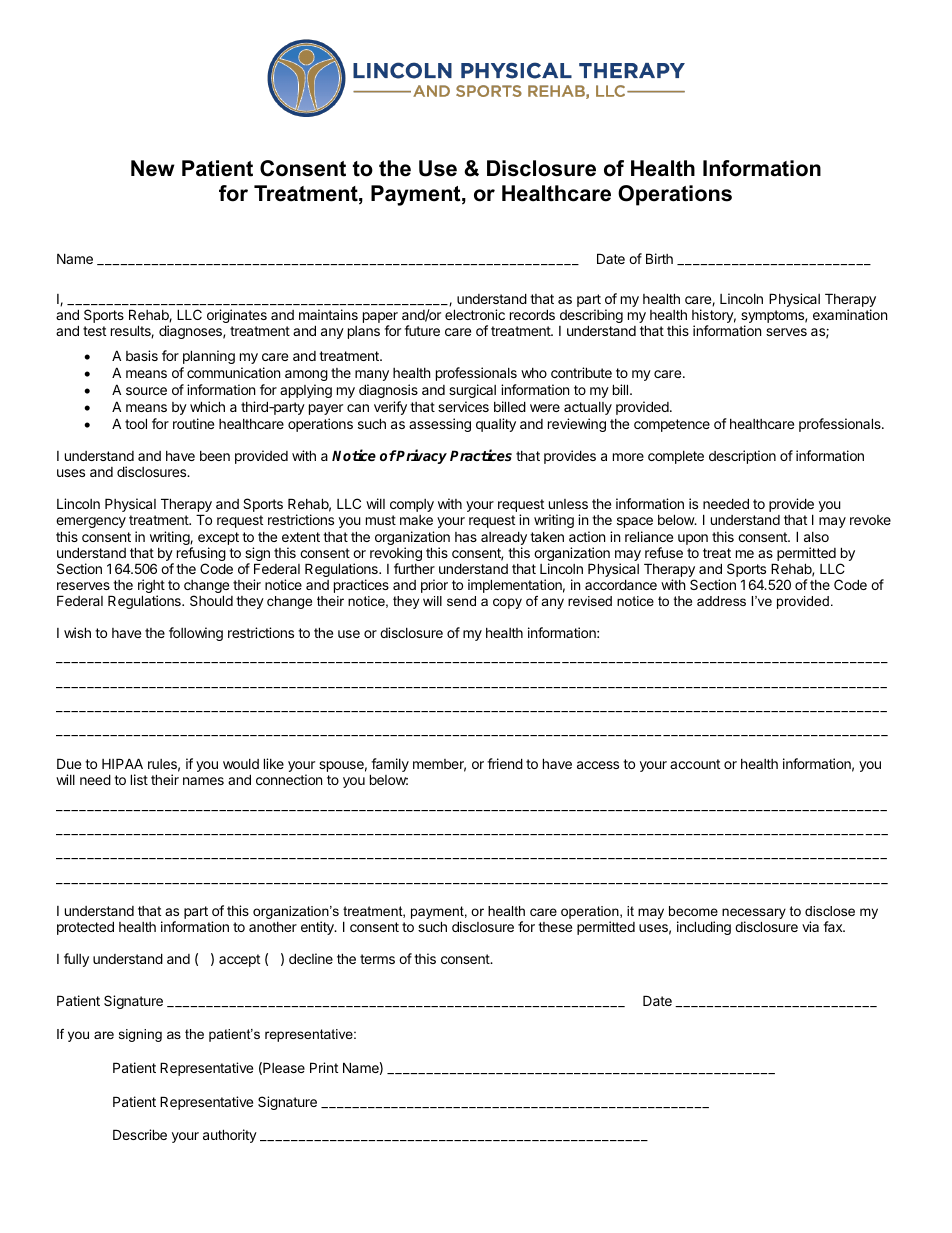 The height and width of the screenshot is (1233, 952). What do you see at coordinates (659, 258) in the screenshot?
I see `Birth` at bounding box center [659, 258].
